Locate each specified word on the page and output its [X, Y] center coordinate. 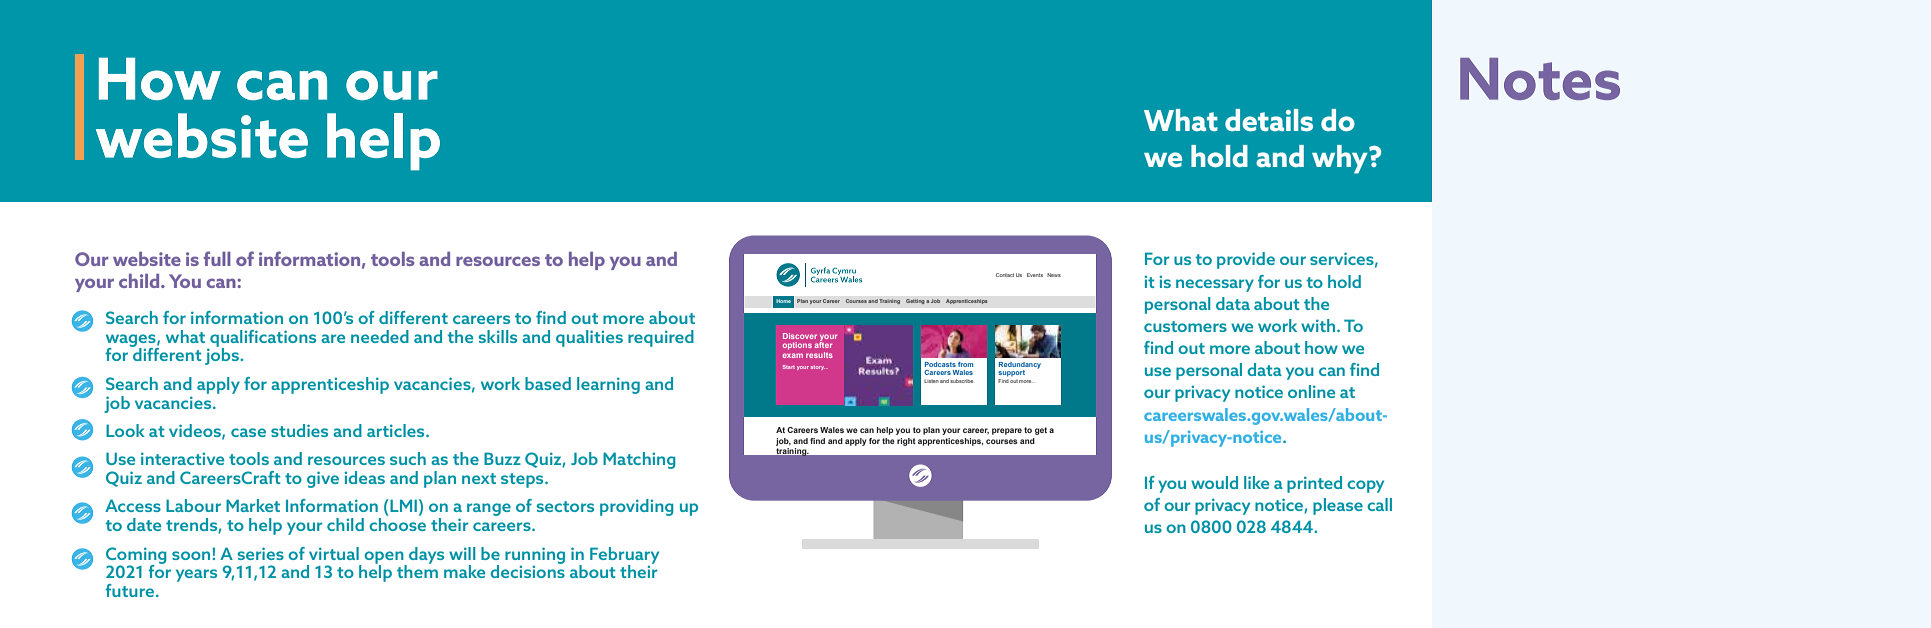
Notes [1540, 79]
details [1269, 120]
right [906, 442]
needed [380, 336]
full [217, 258]
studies [299, 430]
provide [1246, 260]
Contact [1005, 275]
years [196, 575]
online [1311, 391]
